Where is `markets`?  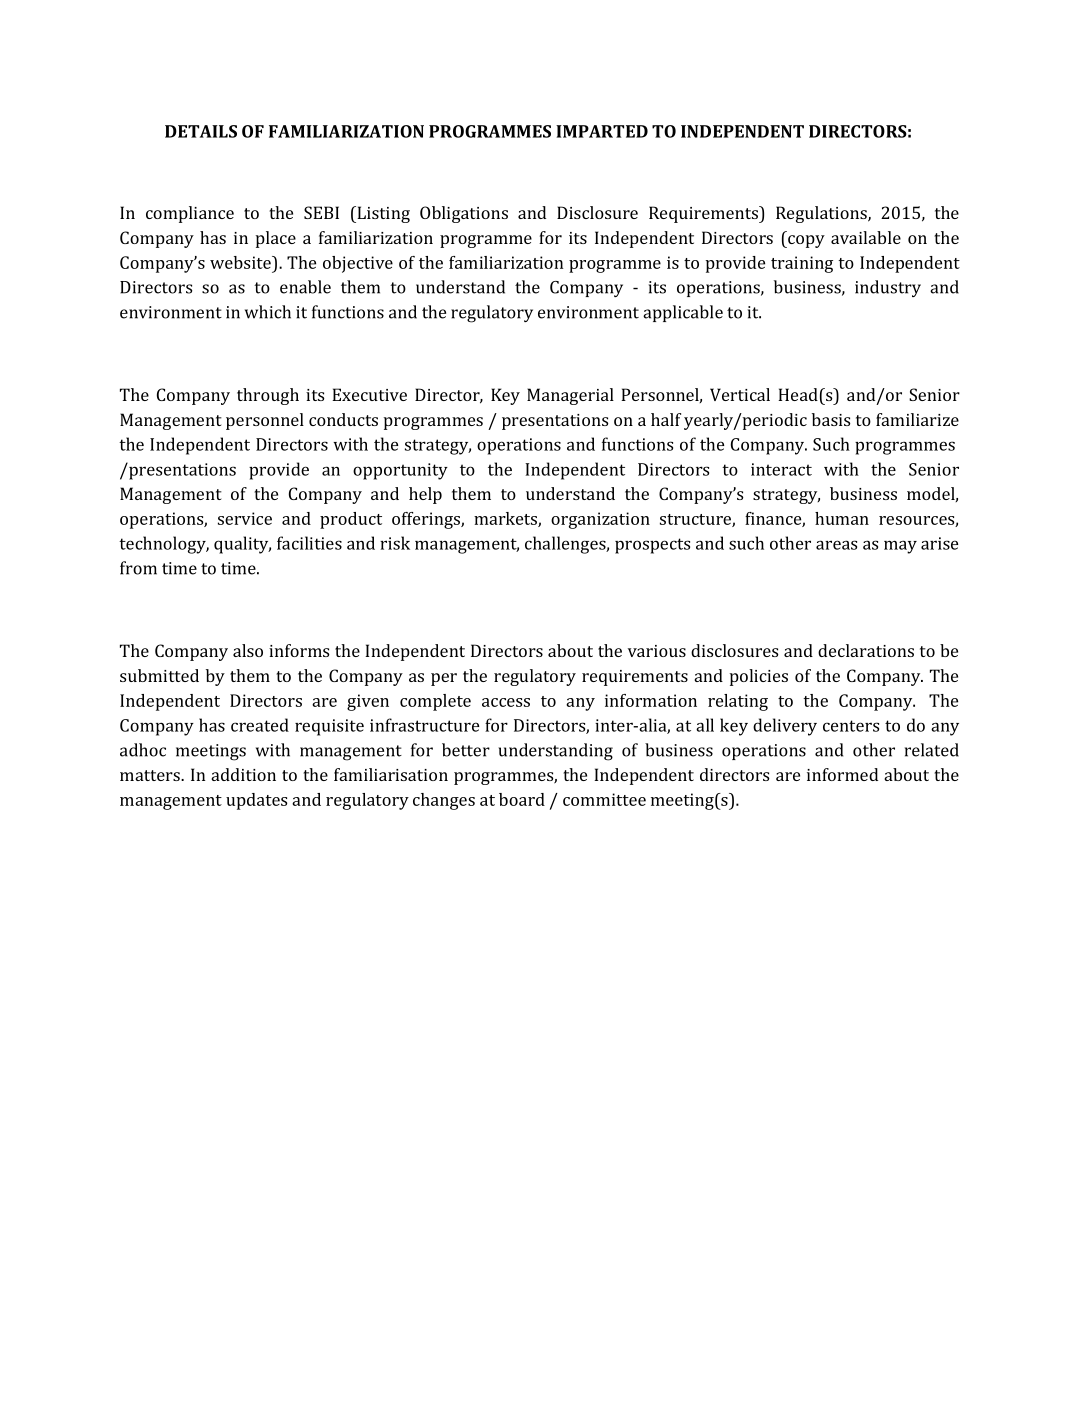 markets is located at coordinates (506, 519).
